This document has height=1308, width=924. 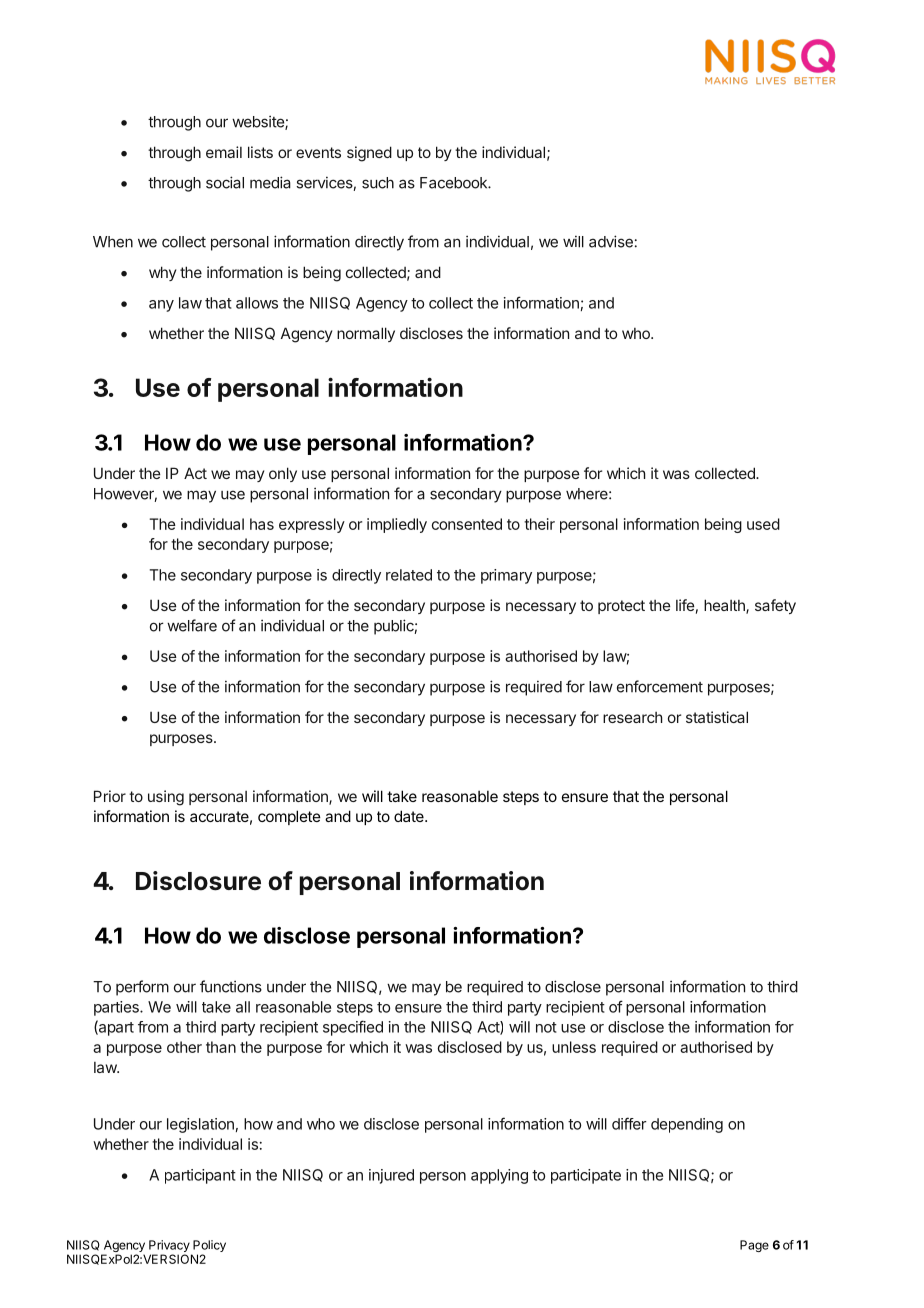 What do you see at coordinates (208, 1247) in the document?
I see `Policy` at bounding box center [208, 1247].
